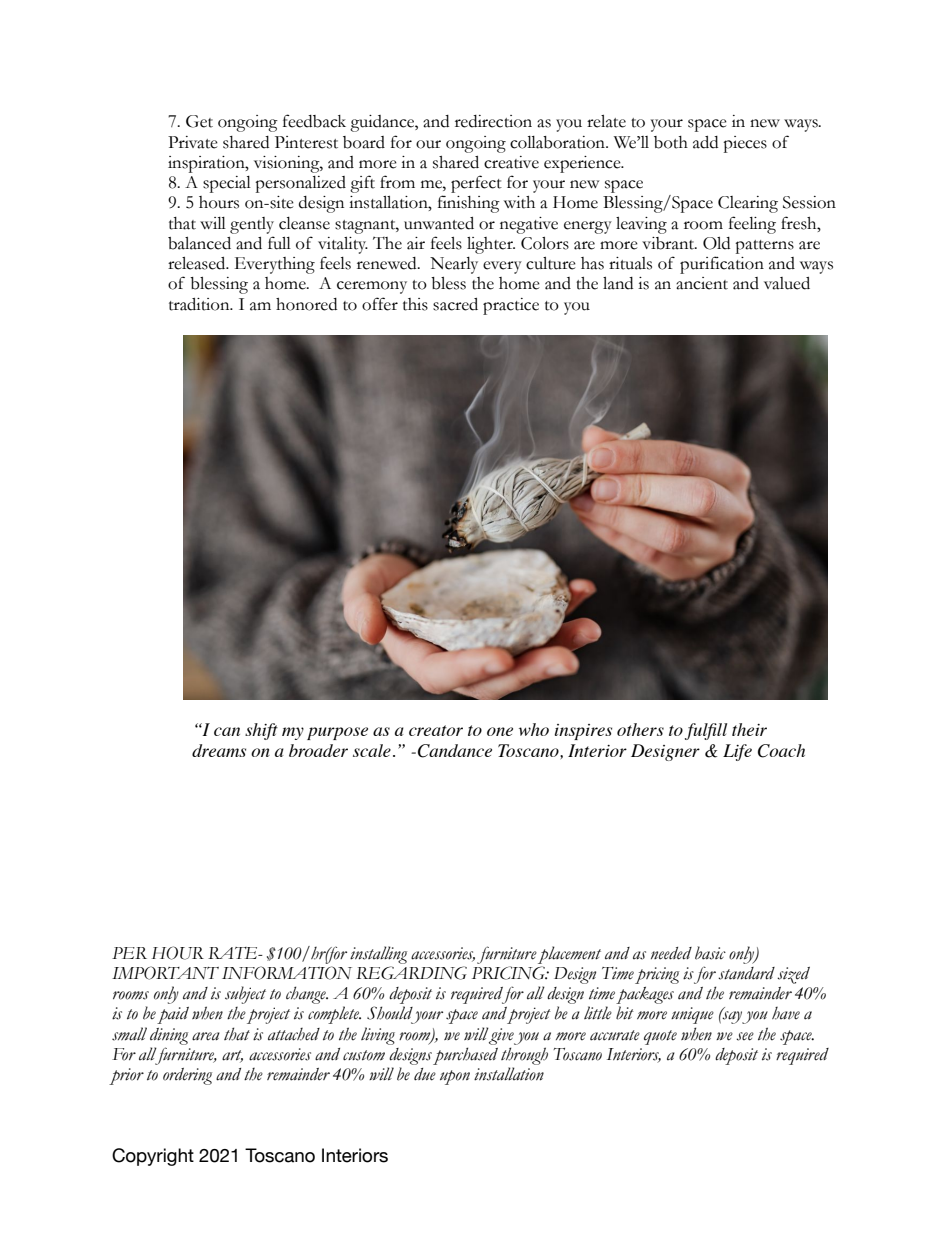 The image size is (952, 1233). I want to click on ancient, so click(702, 283).
